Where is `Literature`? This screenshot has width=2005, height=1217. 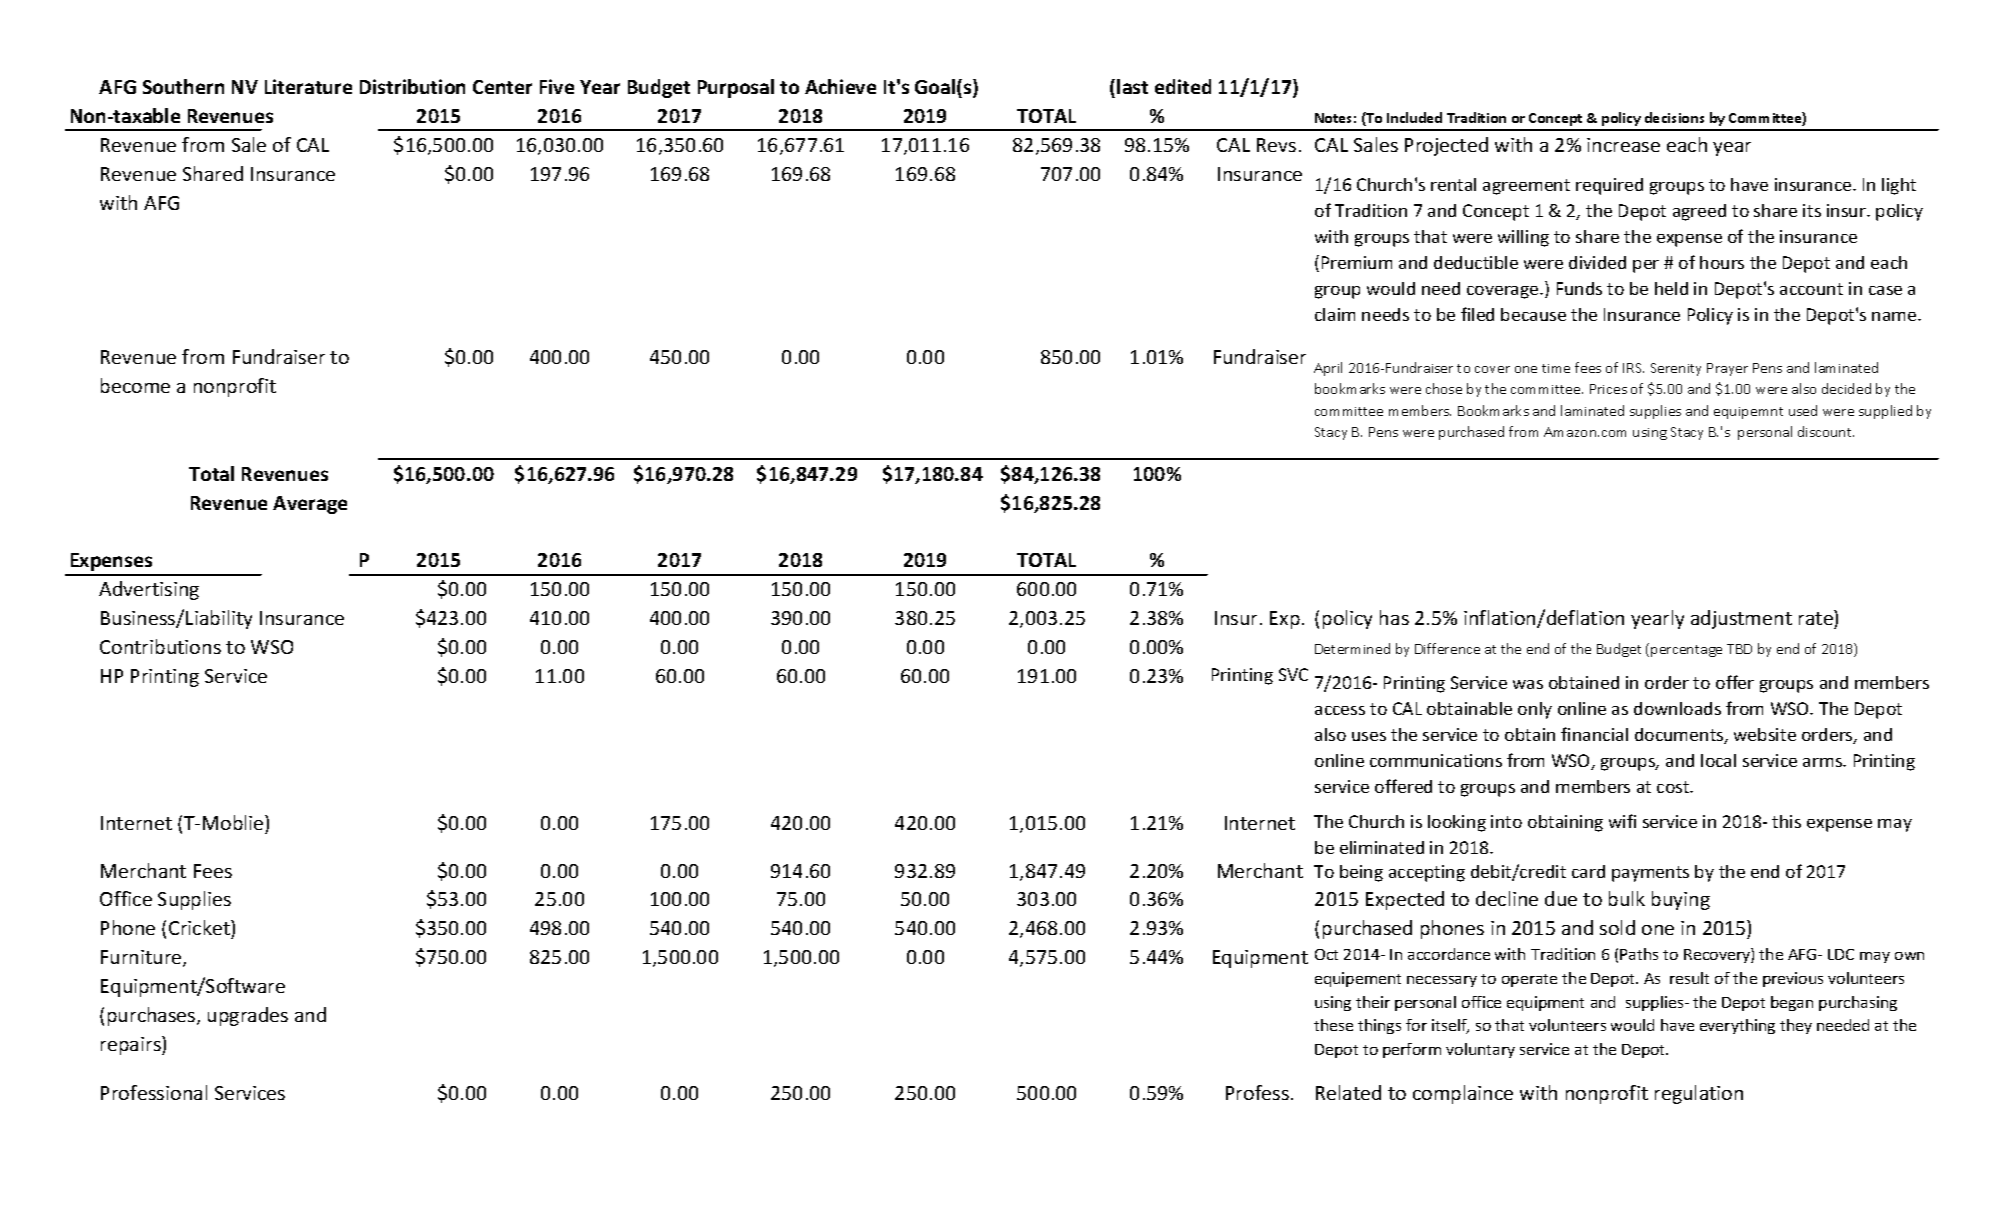
Literature is located at coordinates (308, 86).
